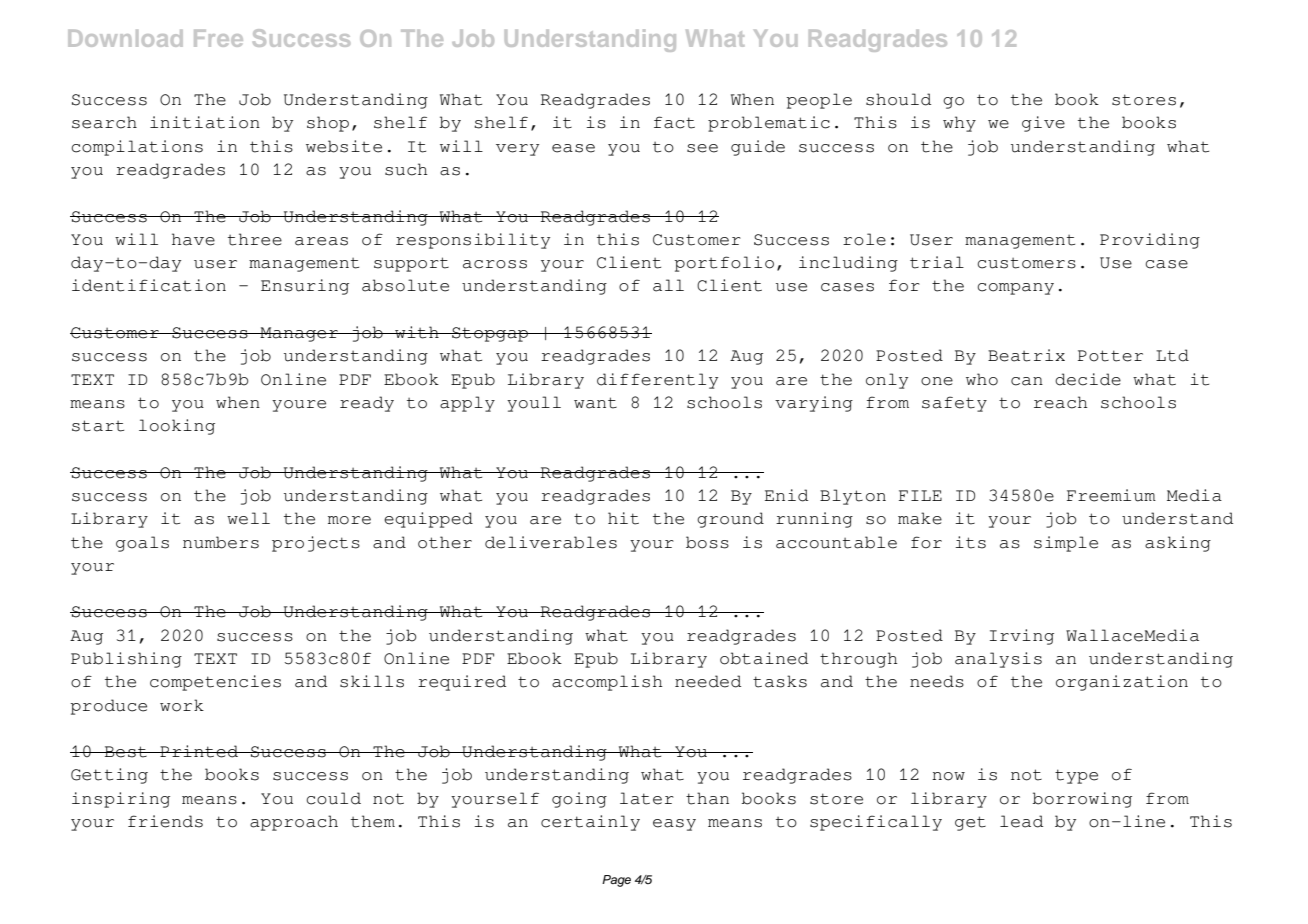 This screenshot has width=1308, height=924. I want to click on fact, so click(674, 122).
